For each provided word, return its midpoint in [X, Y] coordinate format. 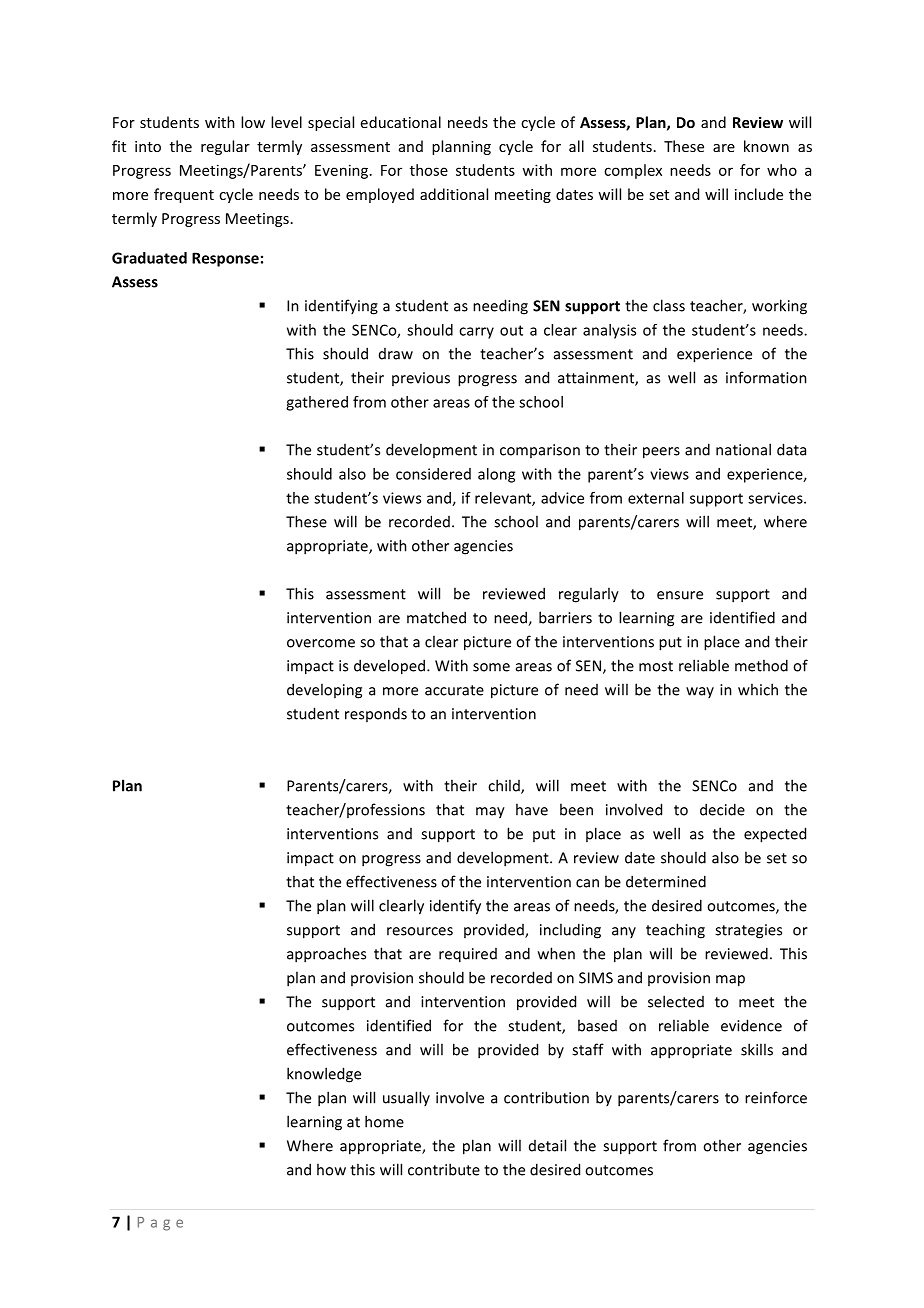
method [761, 665]
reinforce [776, 1097]
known [766, 146]
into [148, 146]
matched [436, 617]
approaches [326, 955]
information [766, 377]
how [331, 1169]
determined [666, 881]
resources [420, 931]
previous [421, 379]
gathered [317, 403]
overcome [321, 643]
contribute [444, 1169]
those [429, 170]
